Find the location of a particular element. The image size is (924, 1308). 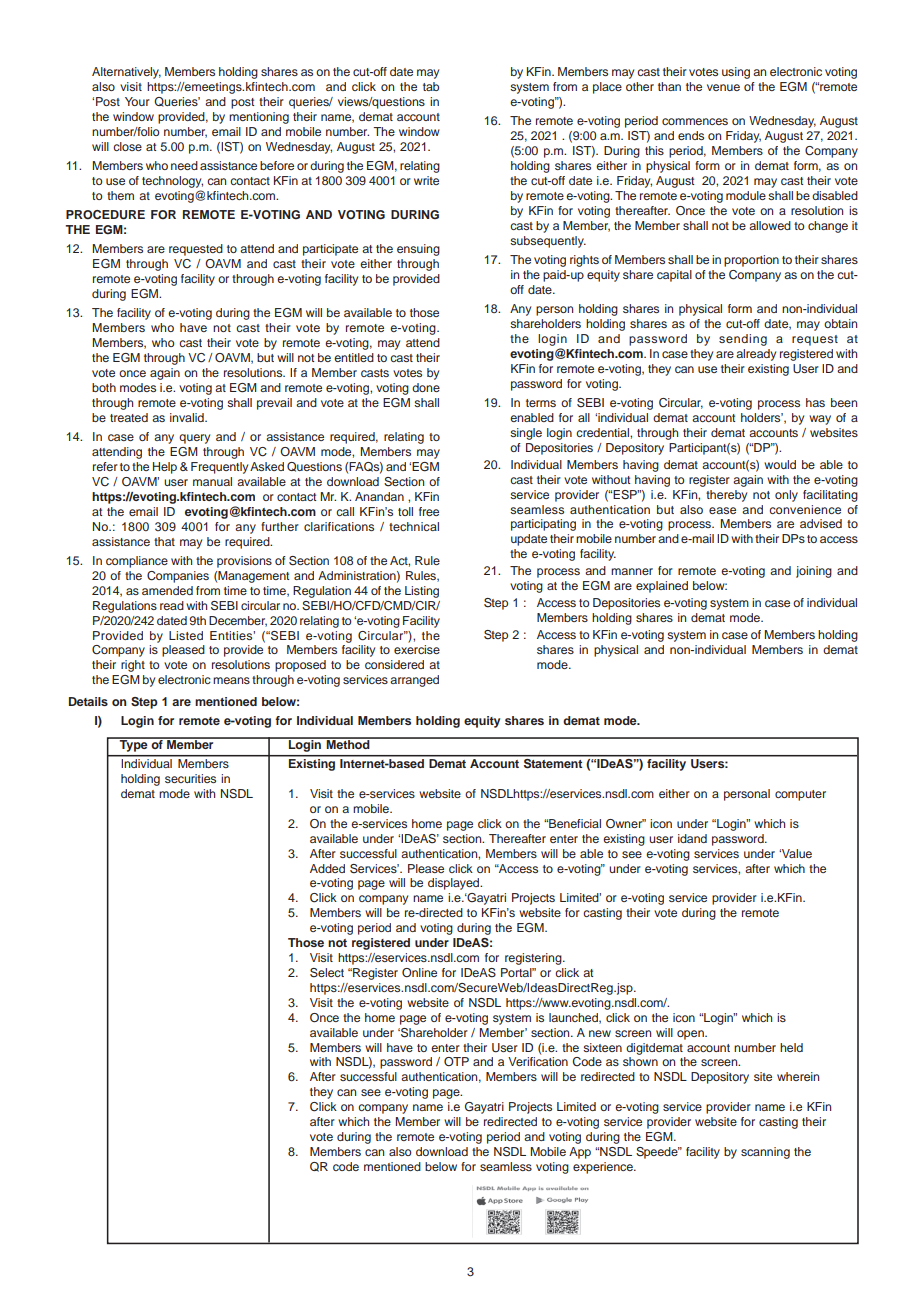

tab is located at coordinates (431, 86).
